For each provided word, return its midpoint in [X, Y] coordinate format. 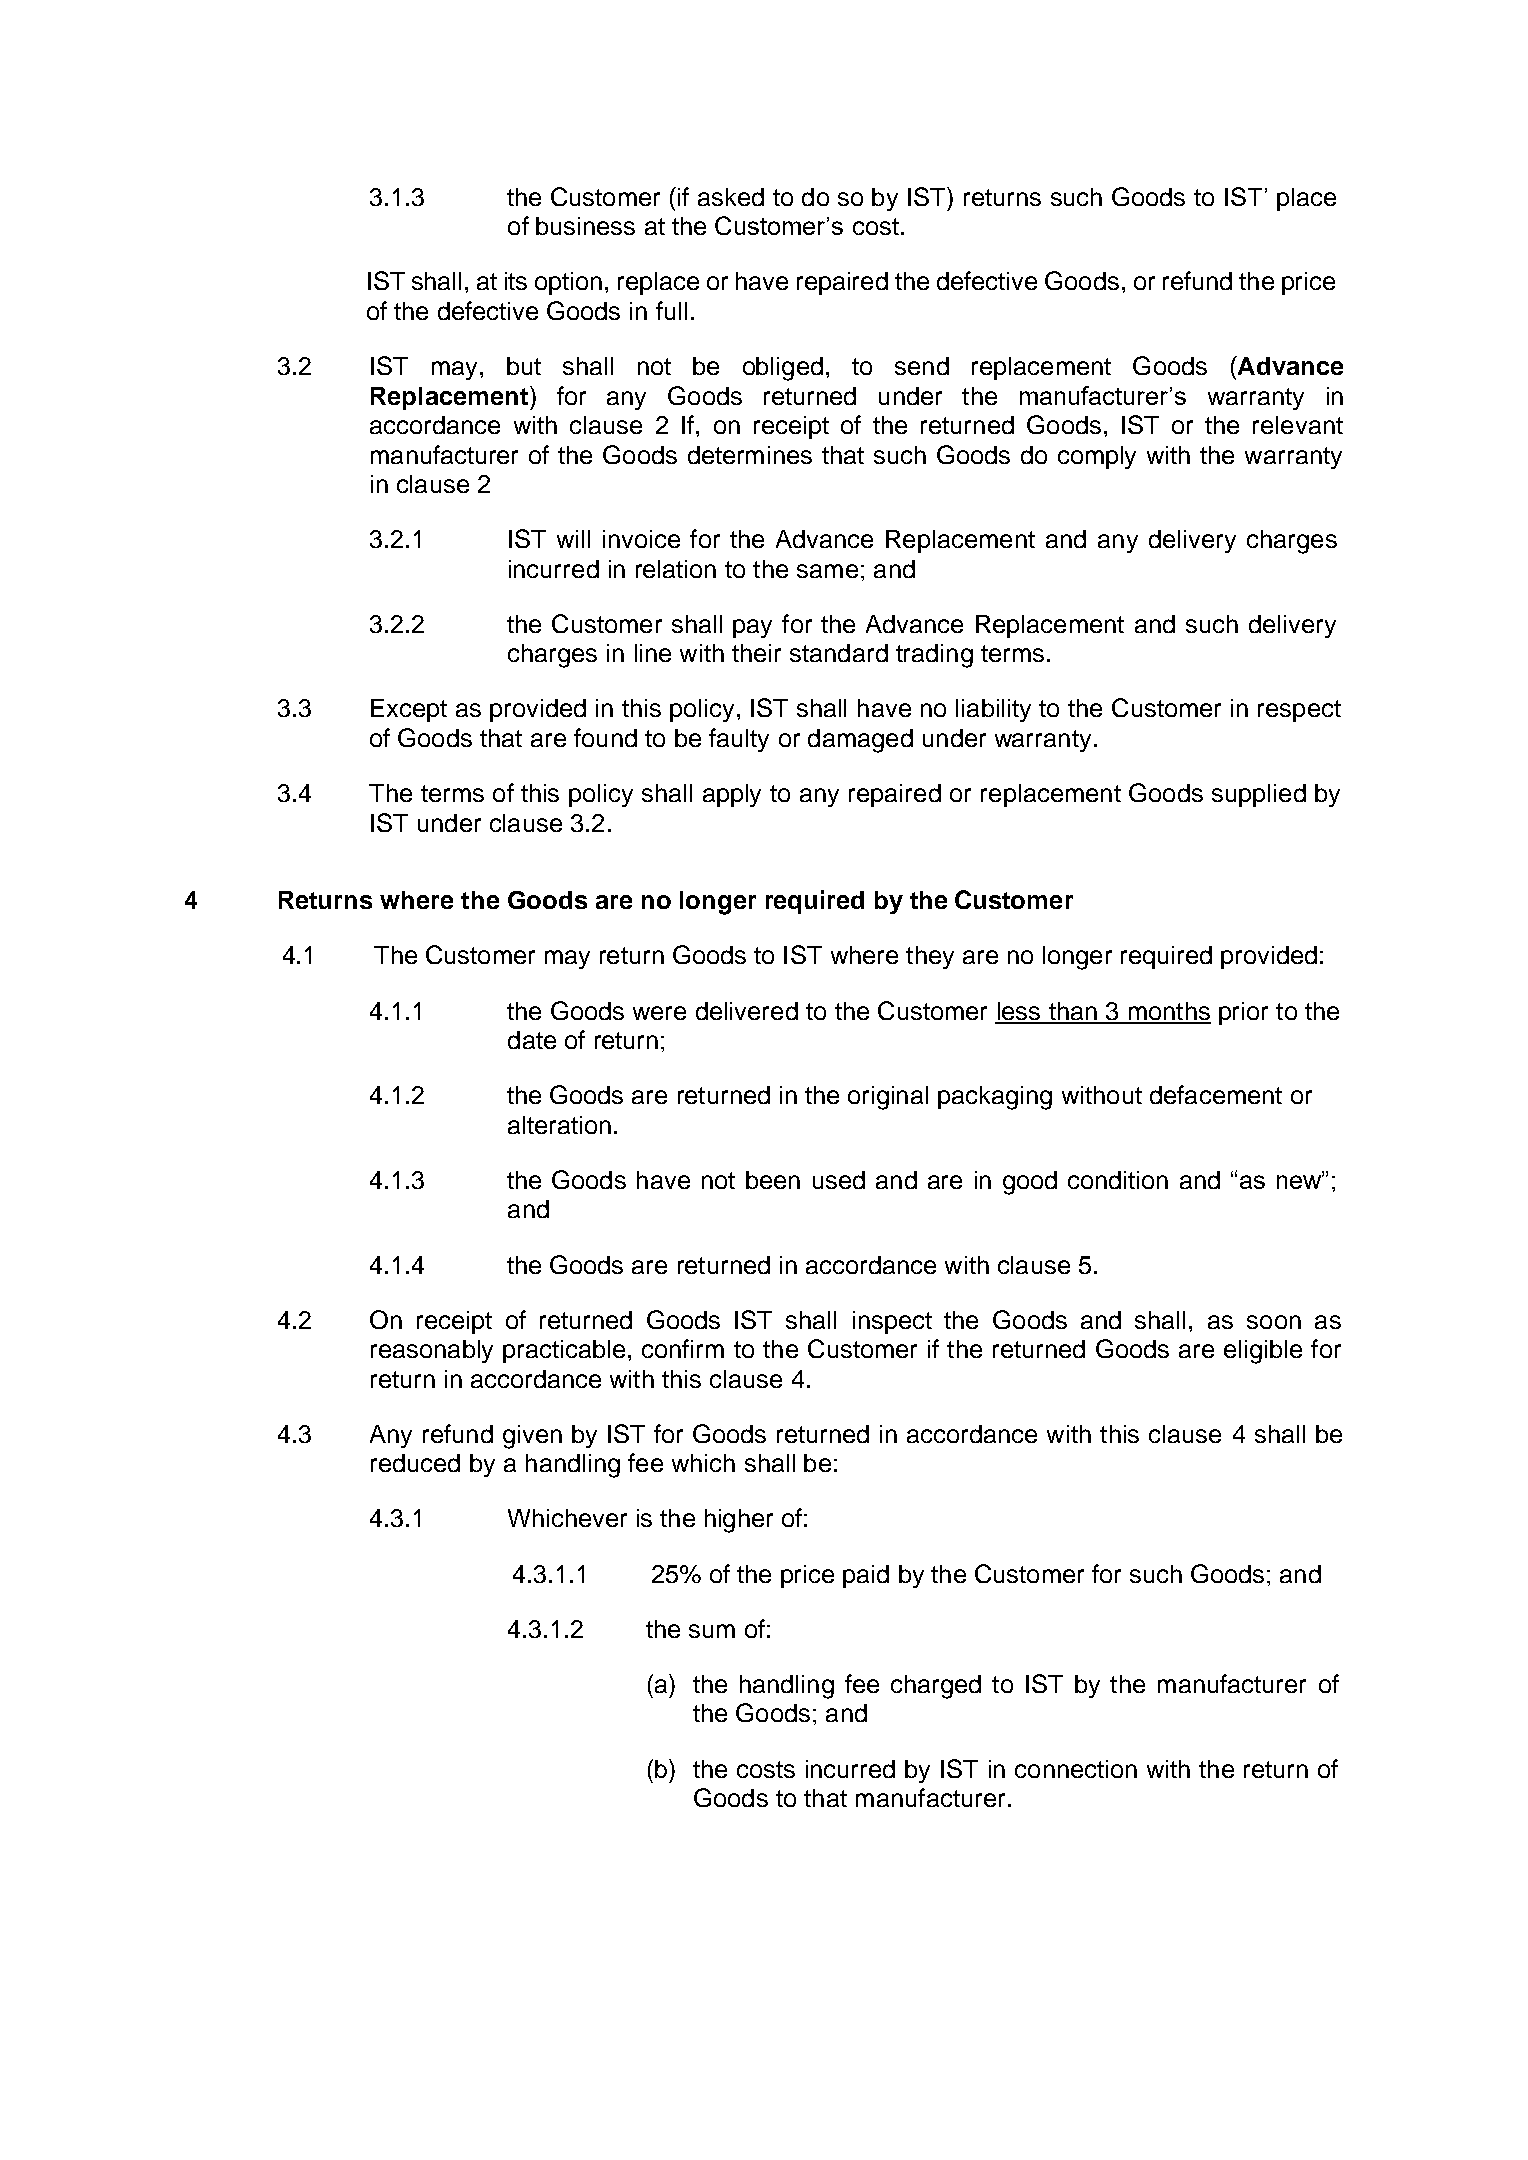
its [516, 281]
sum [712, 1631]
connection [1076, 1769]
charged [936, 1687]
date [532, 1040]
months [1168, 1012]
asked [731, 197]
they [930, 957]
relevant [1298, 425]
